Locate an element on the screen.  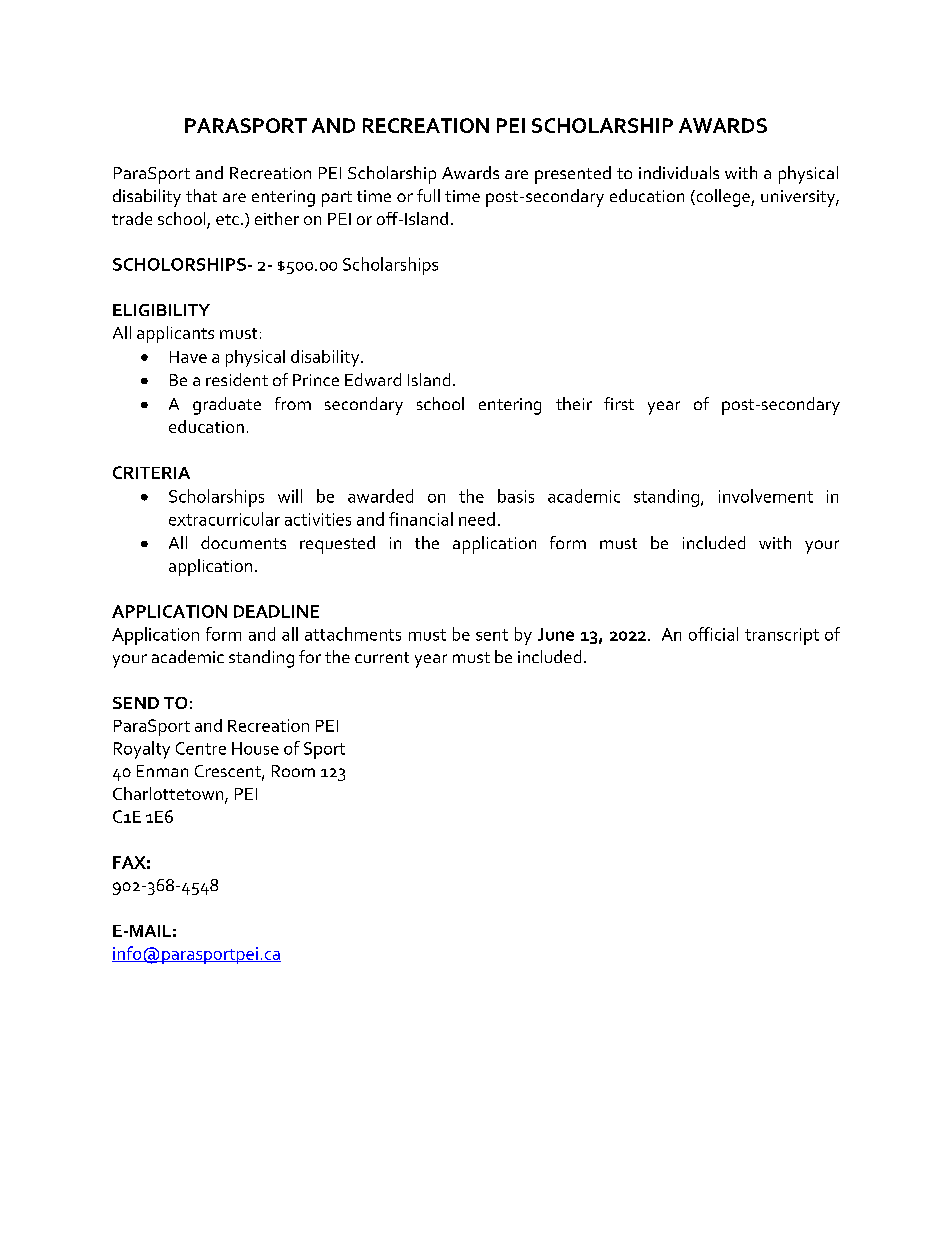
involvement is located at coordinates (766, 496).
